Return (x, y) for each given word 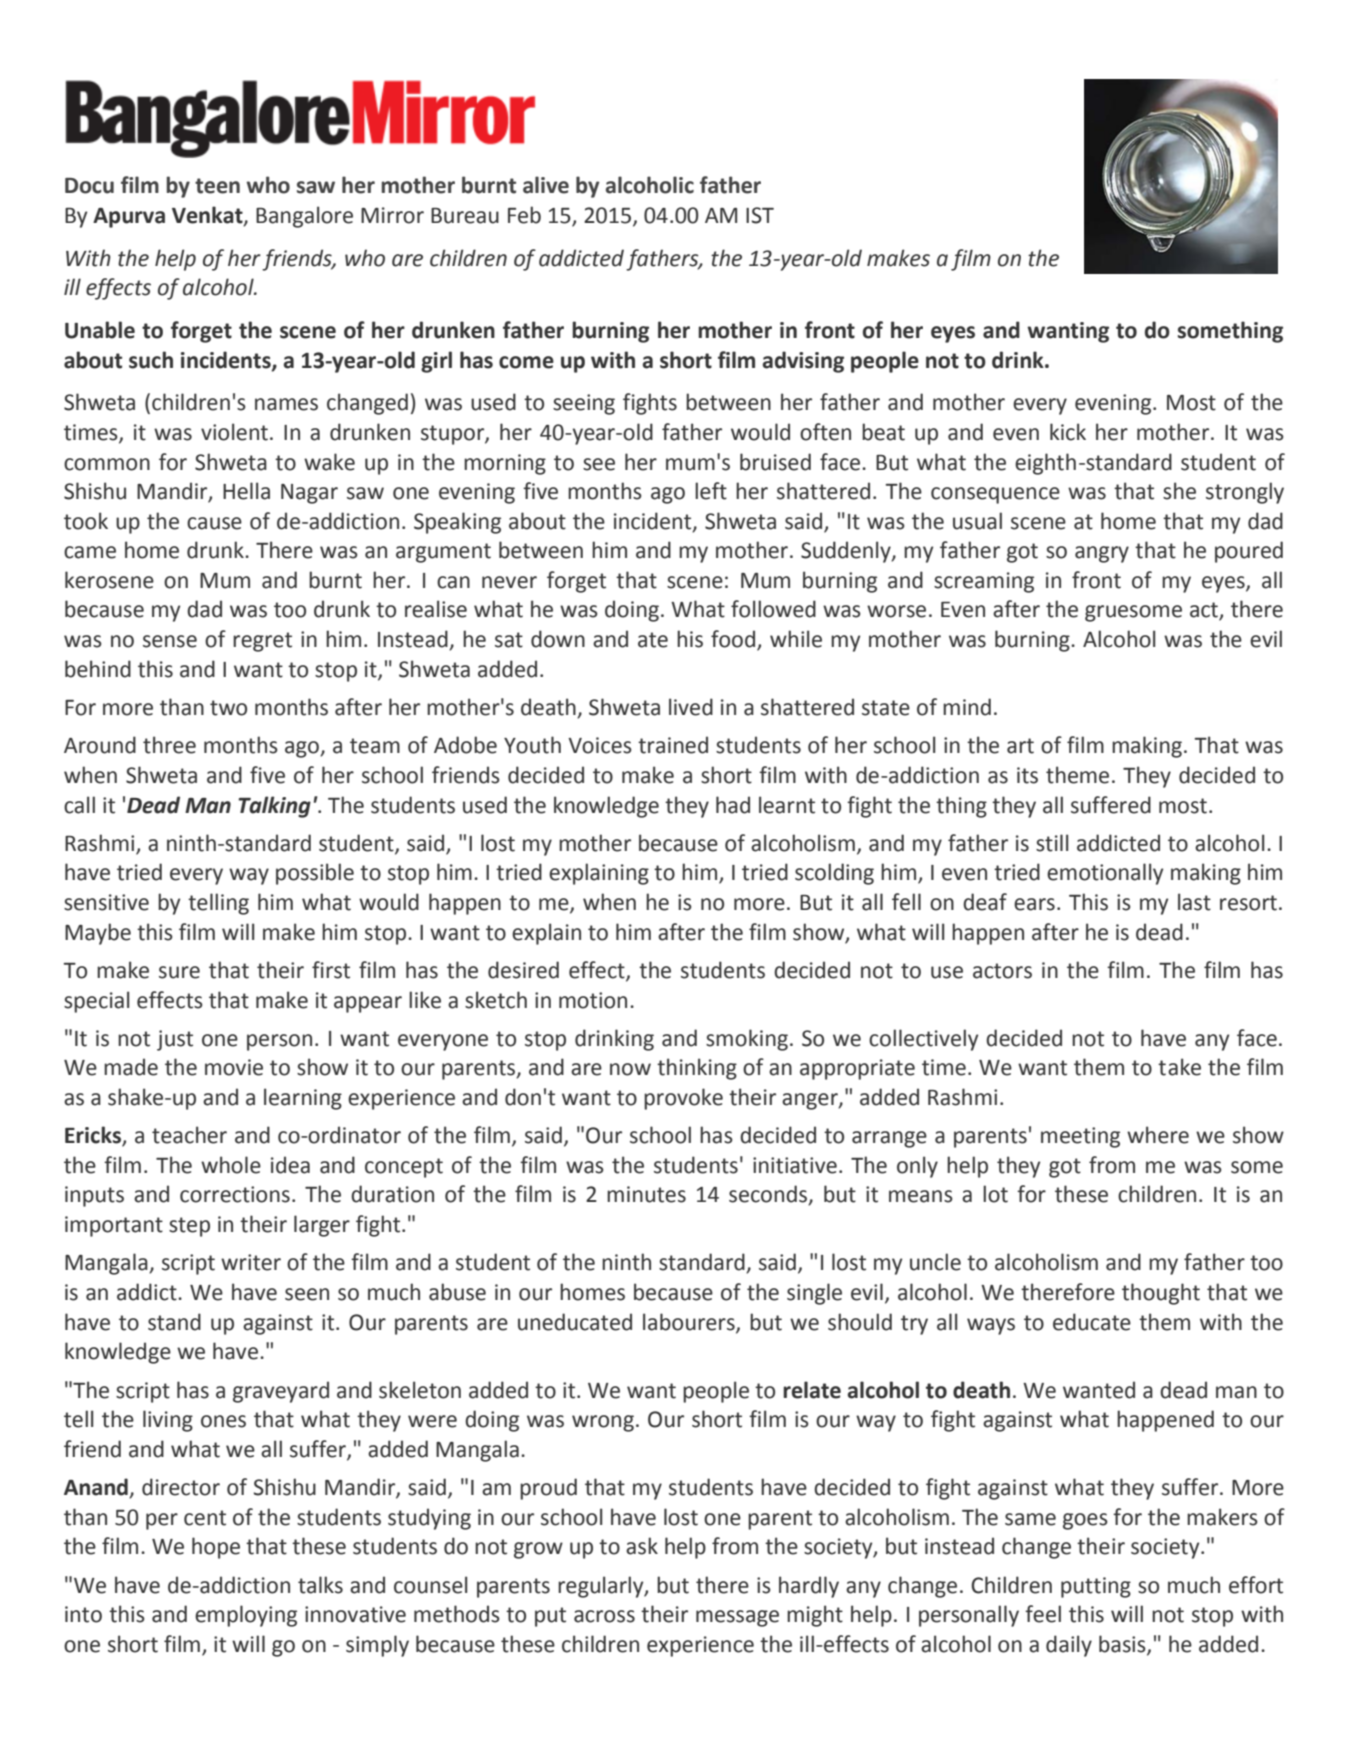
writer (251, 1262)
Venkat (208, 216)
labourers (690, 1322)
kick (1068, 432)
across (604, 1616)
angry (1102, 554)
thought (1161, 1294)
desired (523, 970)
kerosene (109, 580)
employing (246, 1616)
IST (760, 215)
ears (1034, 904)
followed (773, 609)
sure (179, 972)
